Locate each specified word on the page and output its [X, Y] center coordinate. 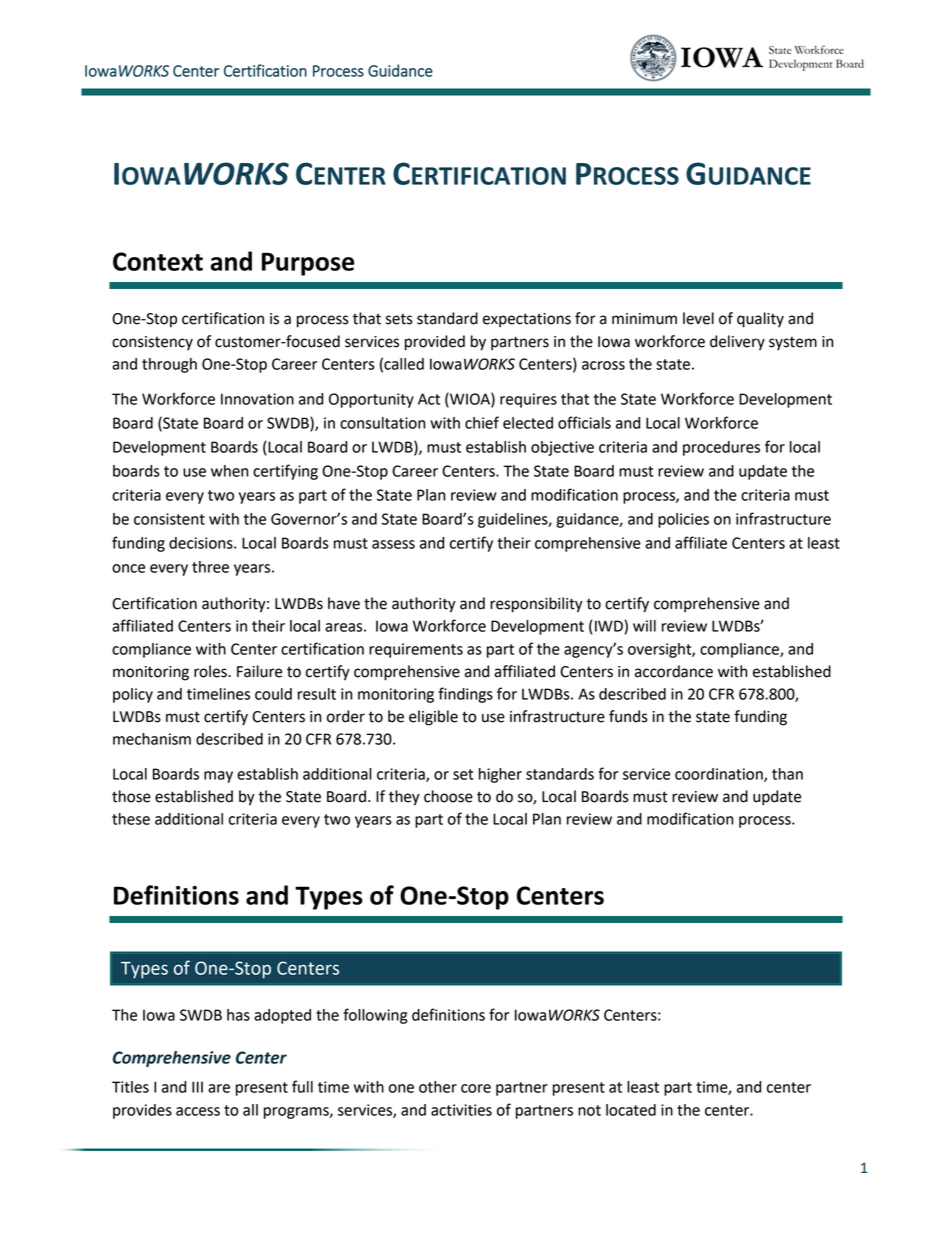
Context [158, 261]
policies [683, 520]
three [210, 567]
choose [448, 796]
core [476, 1088]
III [197, 1087]
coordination [720, 775]
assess [393, 544]
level [698, 318]
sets [399, 319]
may [218, 777]
